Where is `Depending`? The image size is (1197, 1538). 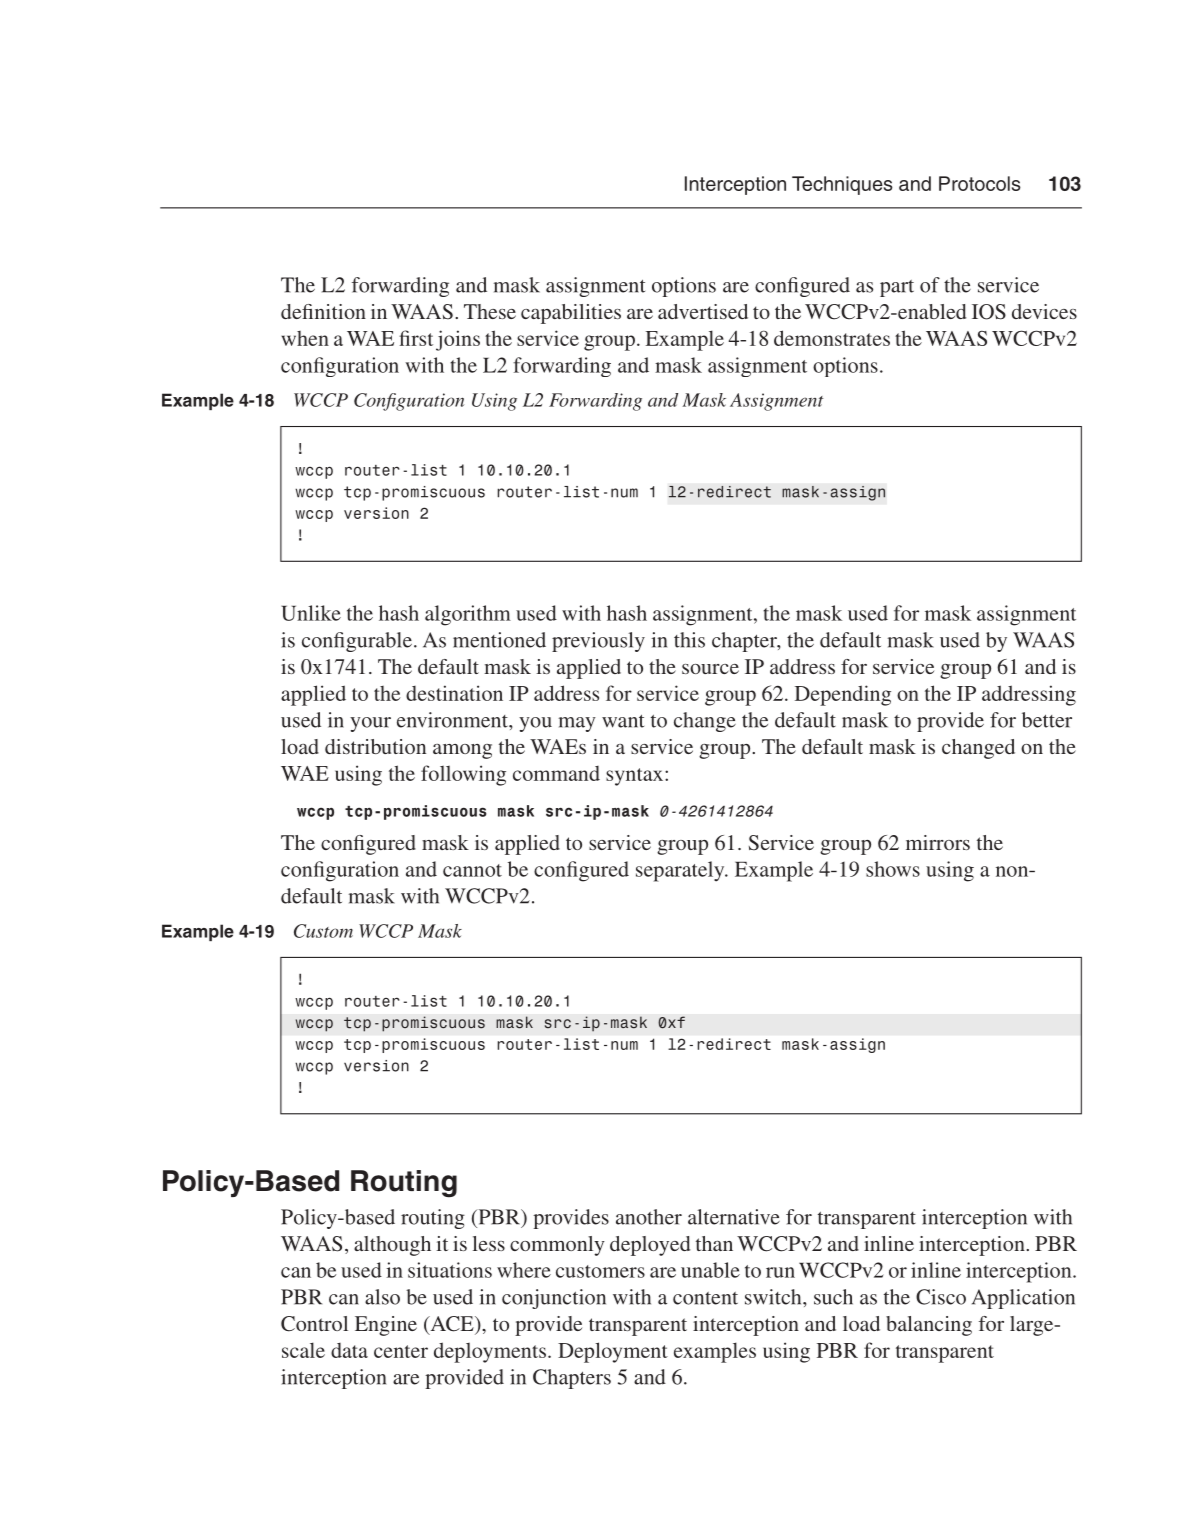
Depending is located at coordinates (843, 695).
